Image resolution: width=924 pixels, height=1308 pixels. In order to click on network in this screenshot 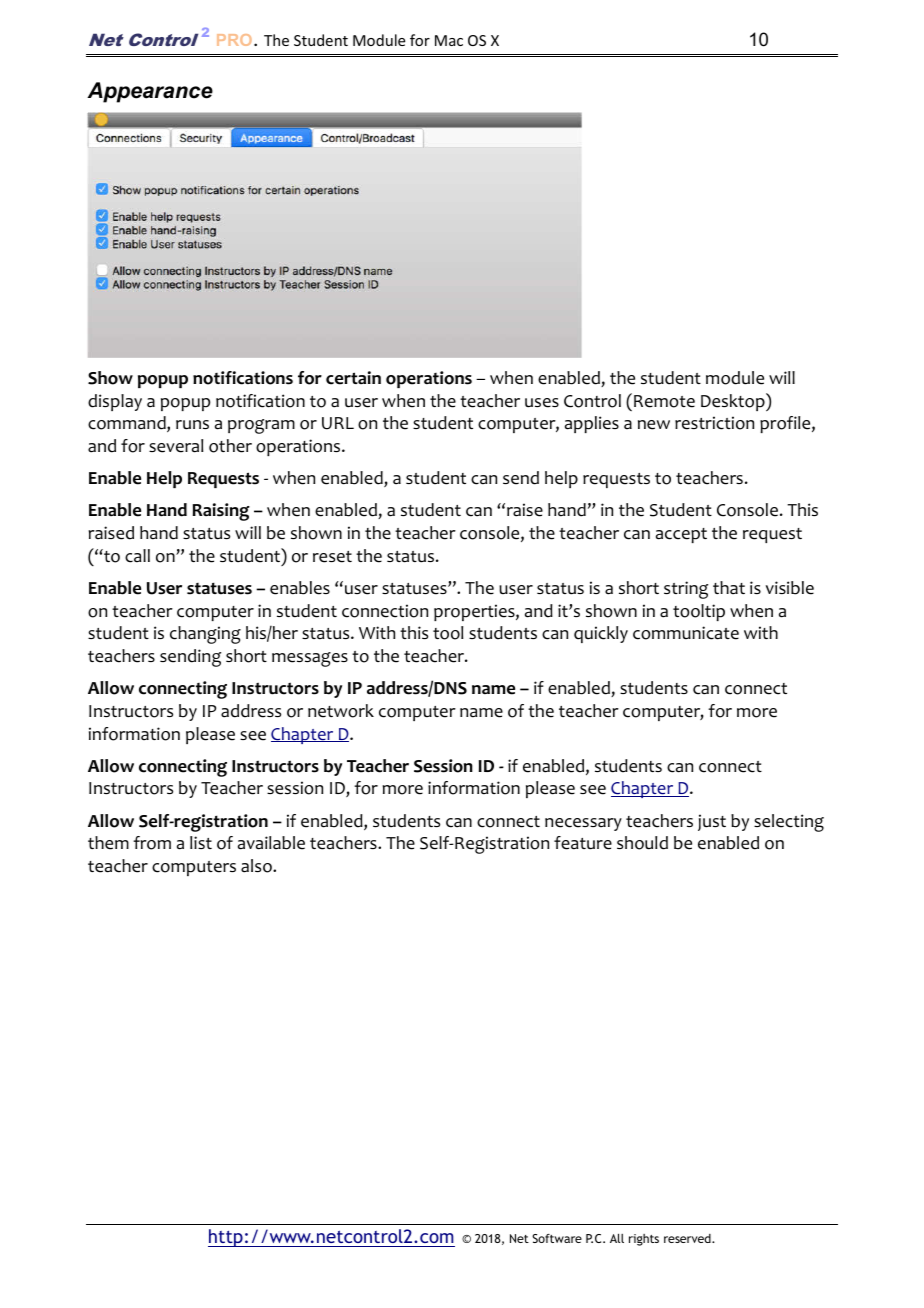, I will do `click(341, 711)`.
